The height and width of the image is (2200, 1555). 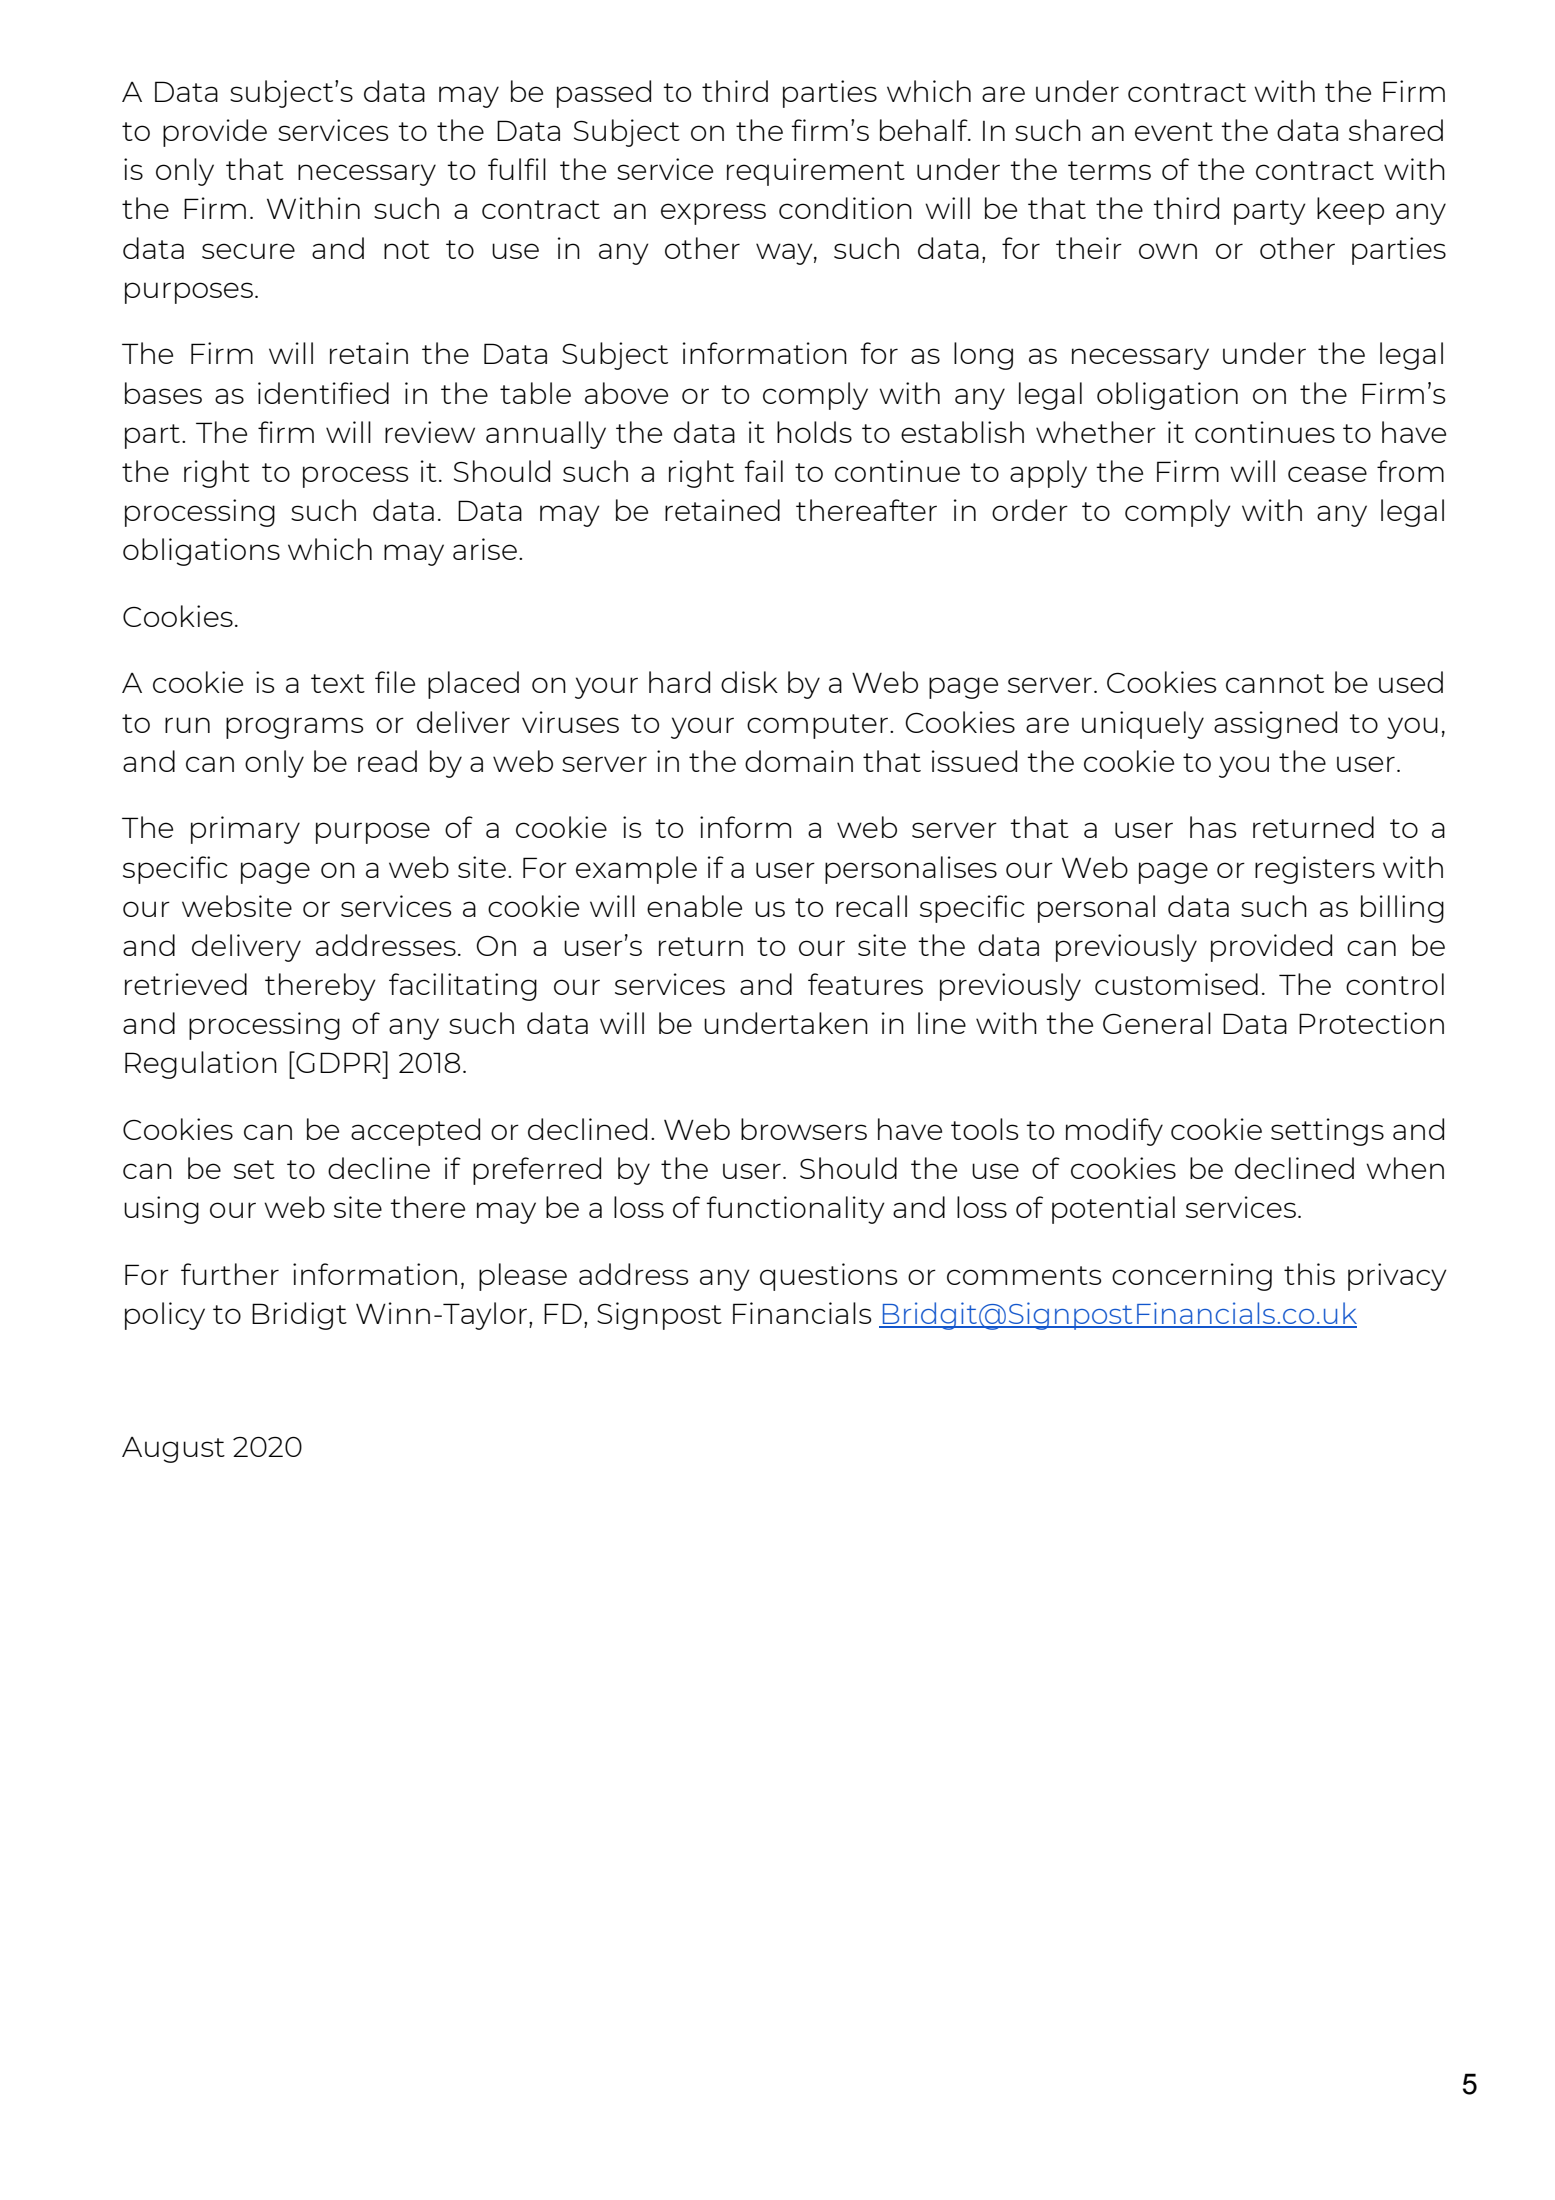 I want to click on GDPR, so click(x=338, y=1062).
